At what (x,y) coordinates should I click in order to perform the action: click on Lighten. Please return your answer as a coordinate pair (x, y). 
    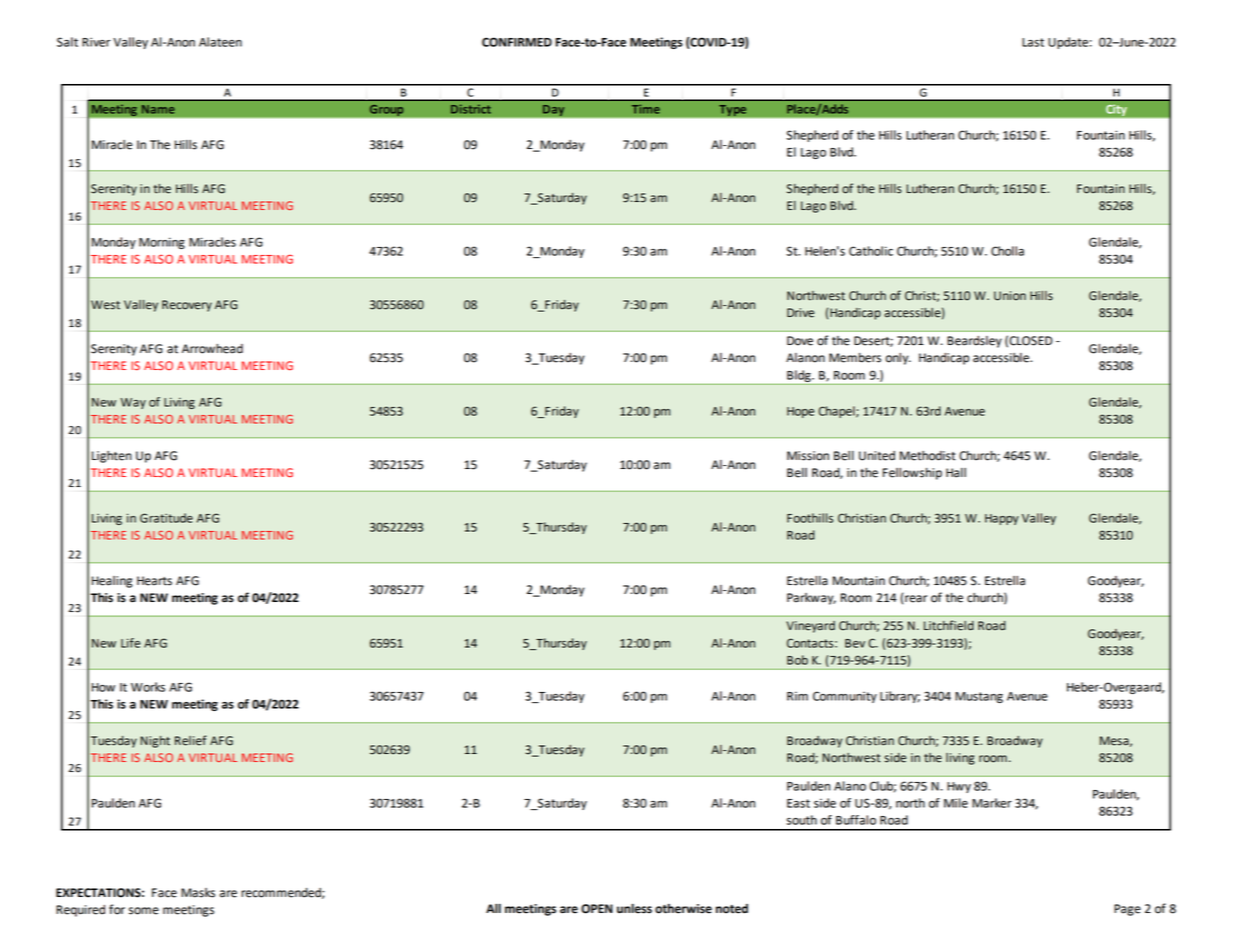
    Looking at the image, I should click on (112, 457).
